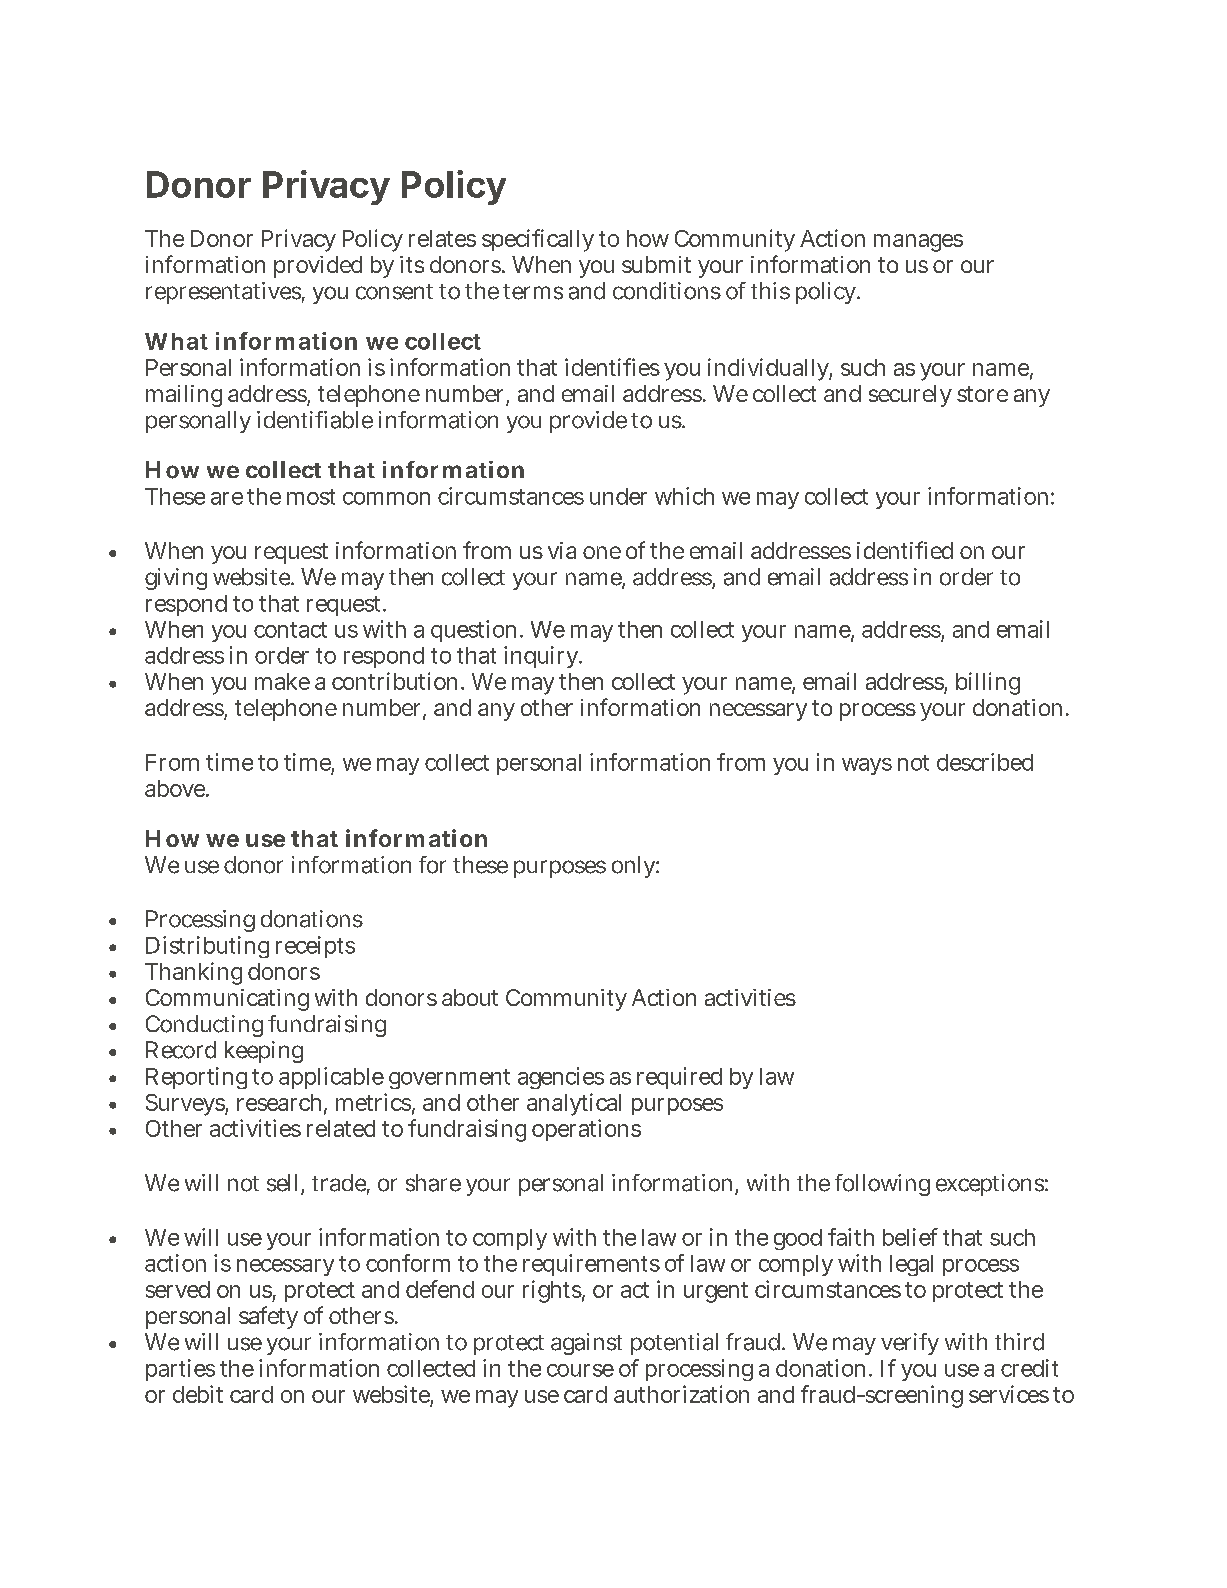 The image size is (1227, 1588). I want to click on ways, so click(867, 766).
